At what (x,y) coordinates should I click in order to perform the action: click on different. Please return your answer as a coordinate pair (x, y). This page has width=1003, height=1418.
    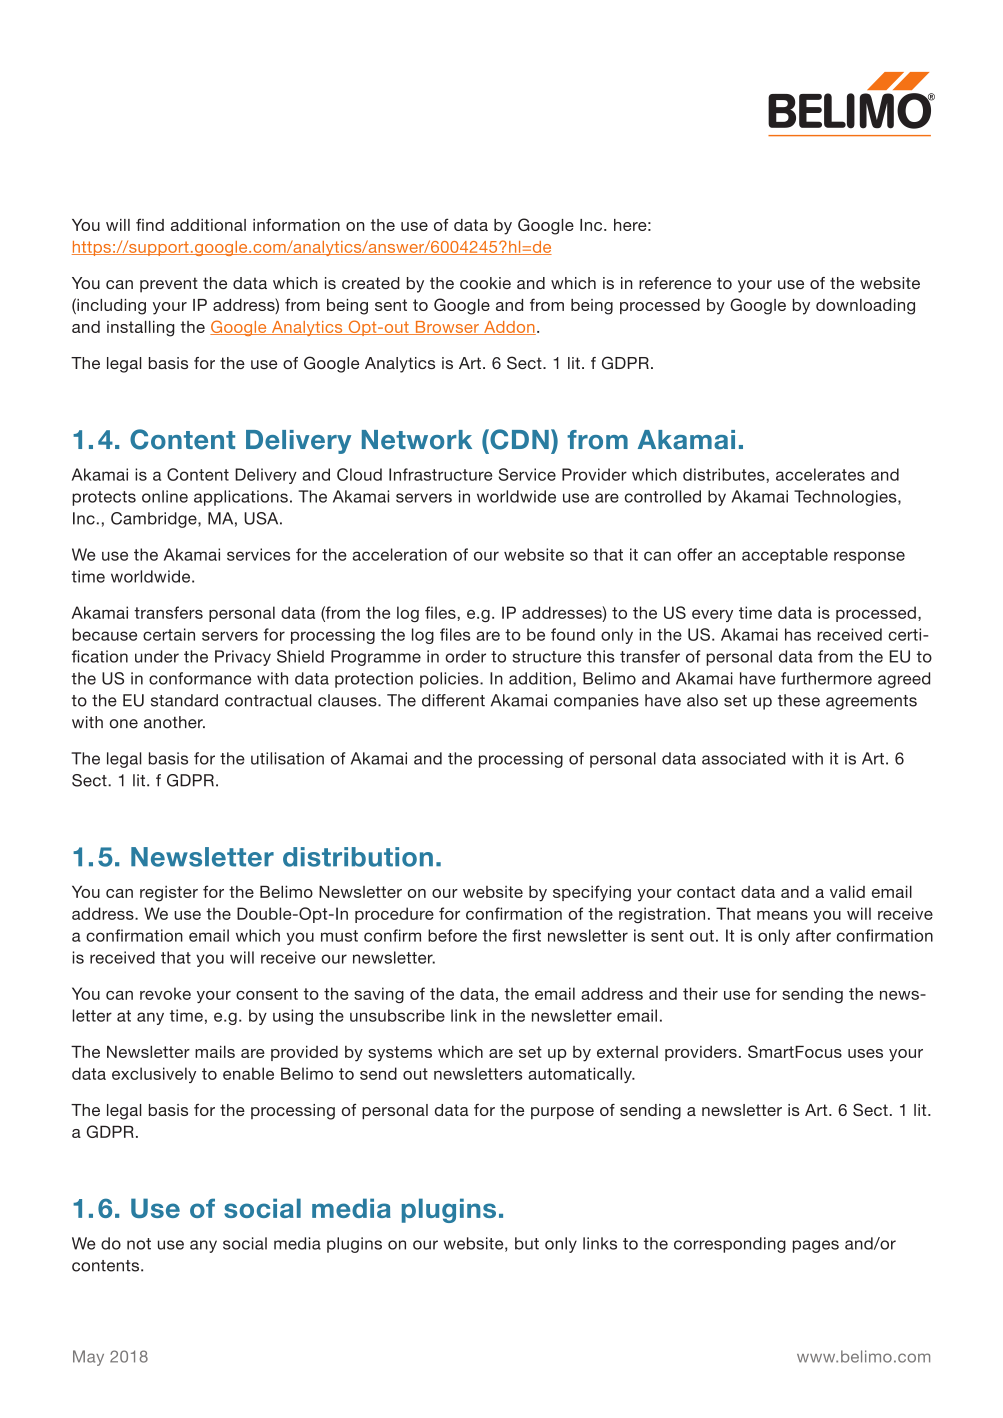
    Looking at the image, I should click on (453, 700).
